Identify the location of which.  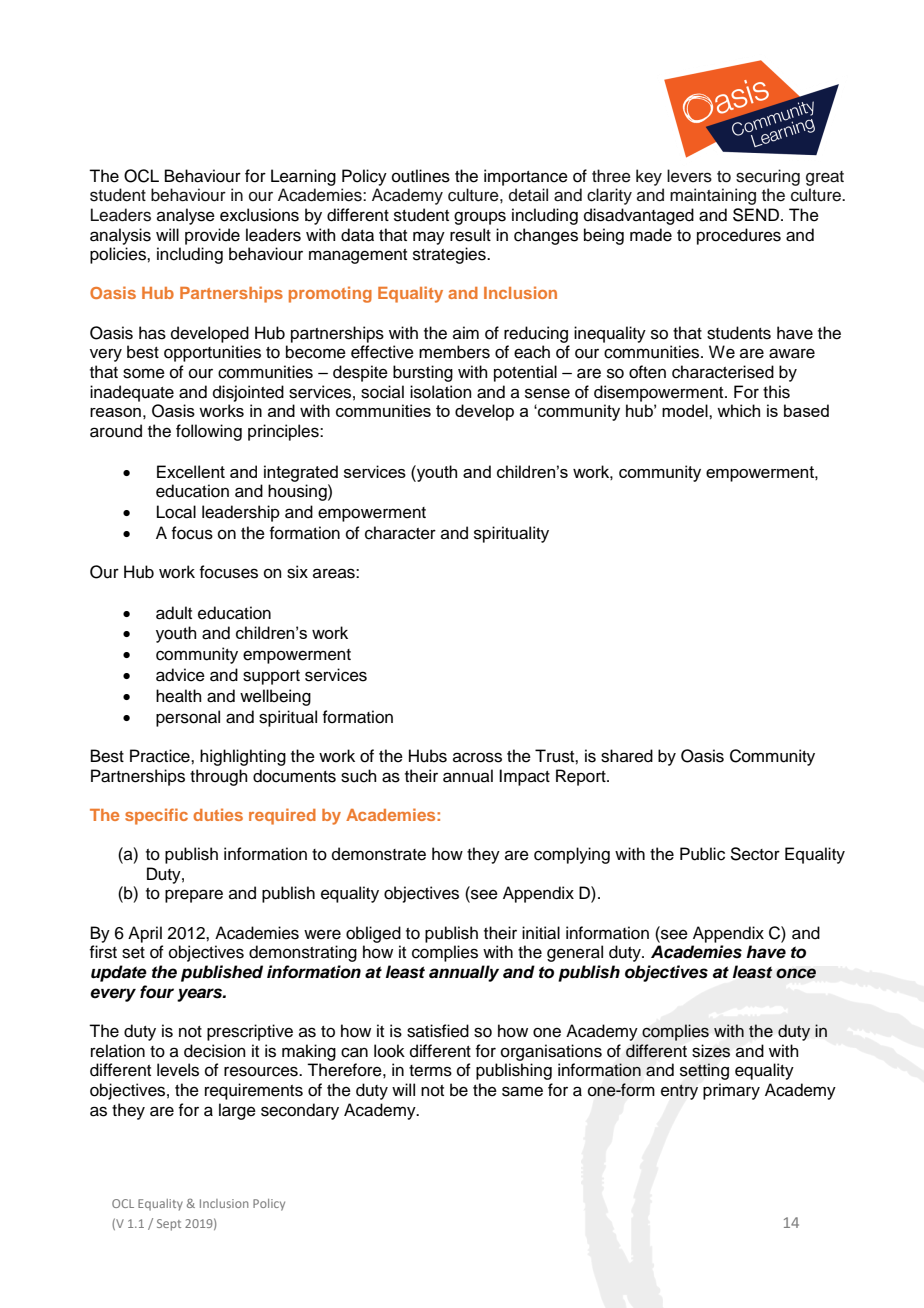
(738, 410).
